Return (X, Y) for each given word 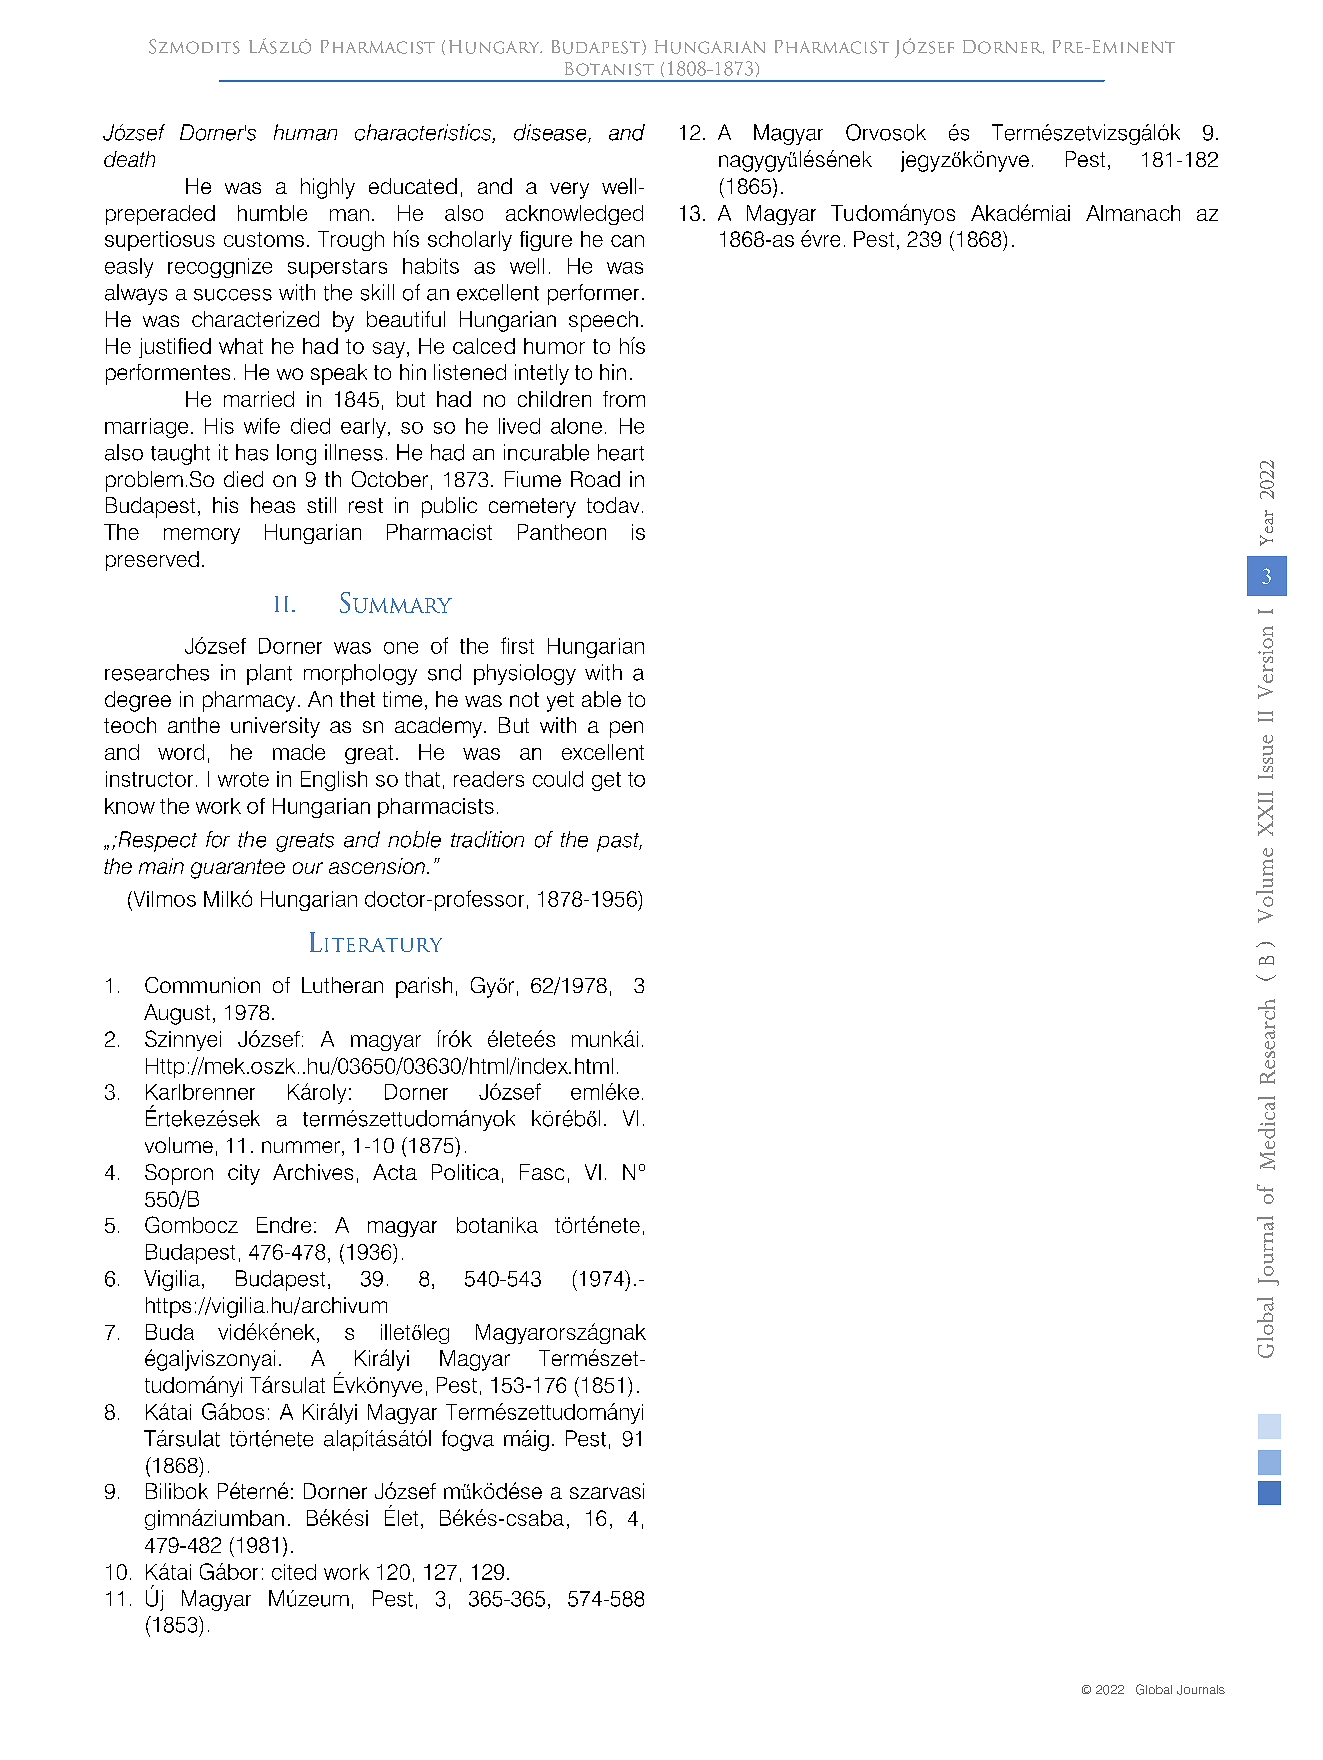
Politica (465, 1172)
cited (294, 1572)
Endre (284, 1225)
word (181, 752)
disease (551, 133)
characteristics (424, 133)
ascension (377, 866)
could (558, 779)
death (129, 159)
